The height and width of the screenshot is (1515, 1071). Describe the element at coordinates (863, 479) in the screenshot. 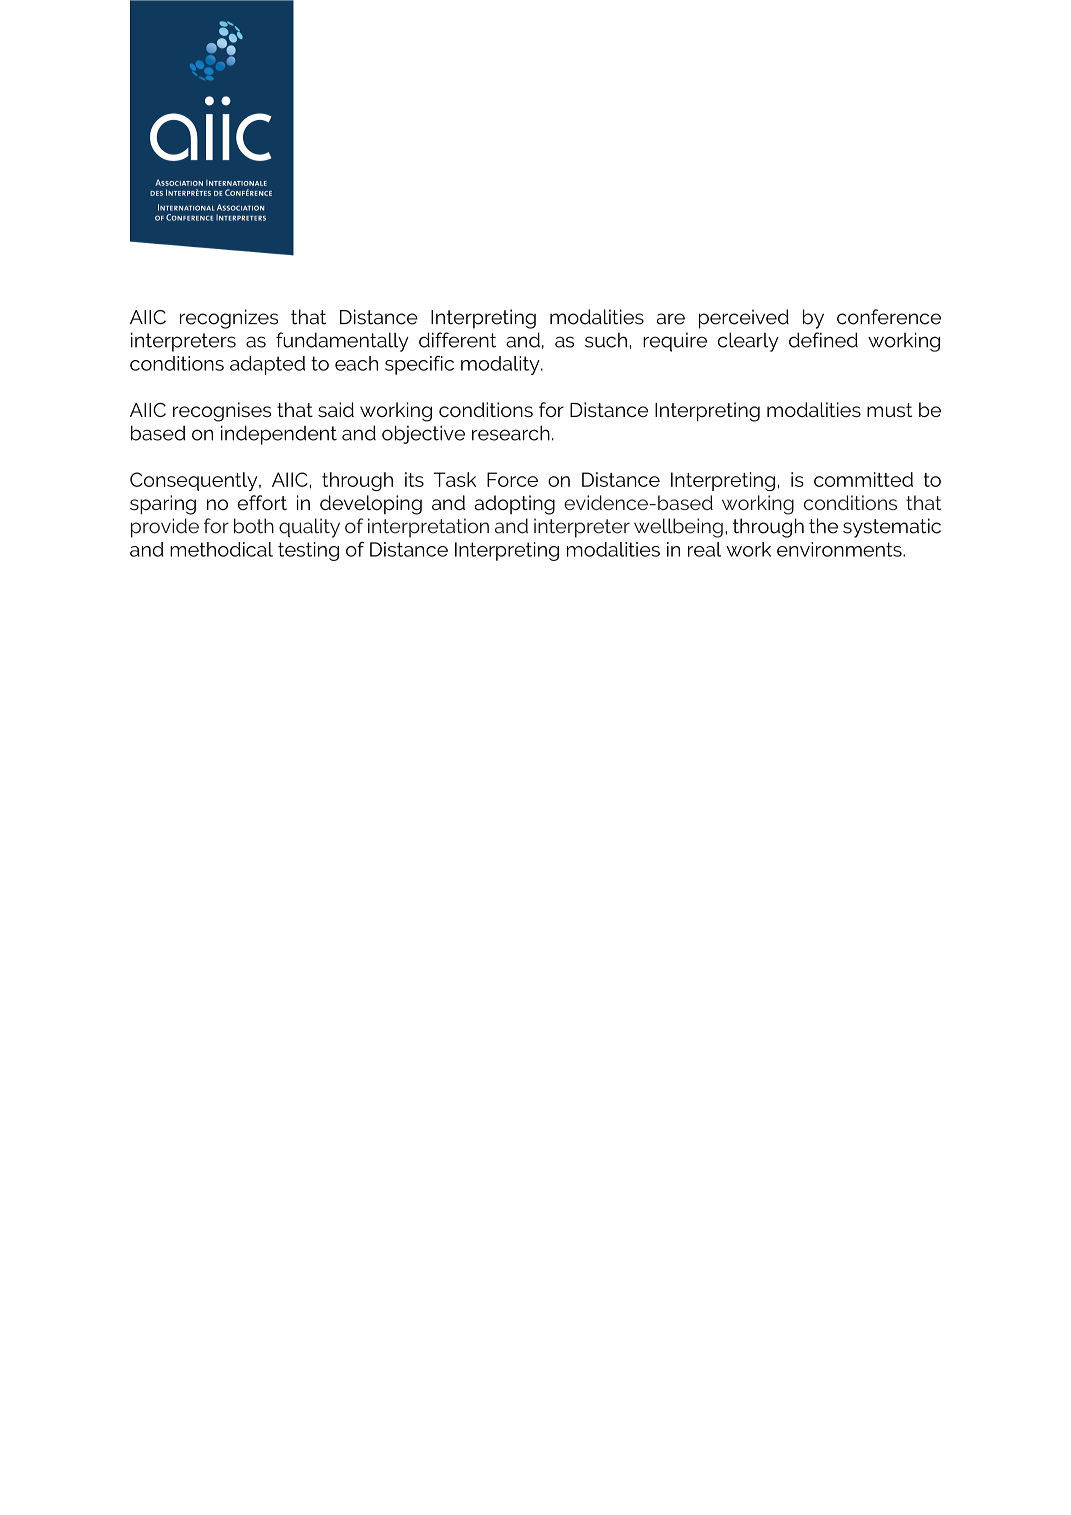

I see `committed` at that location.
